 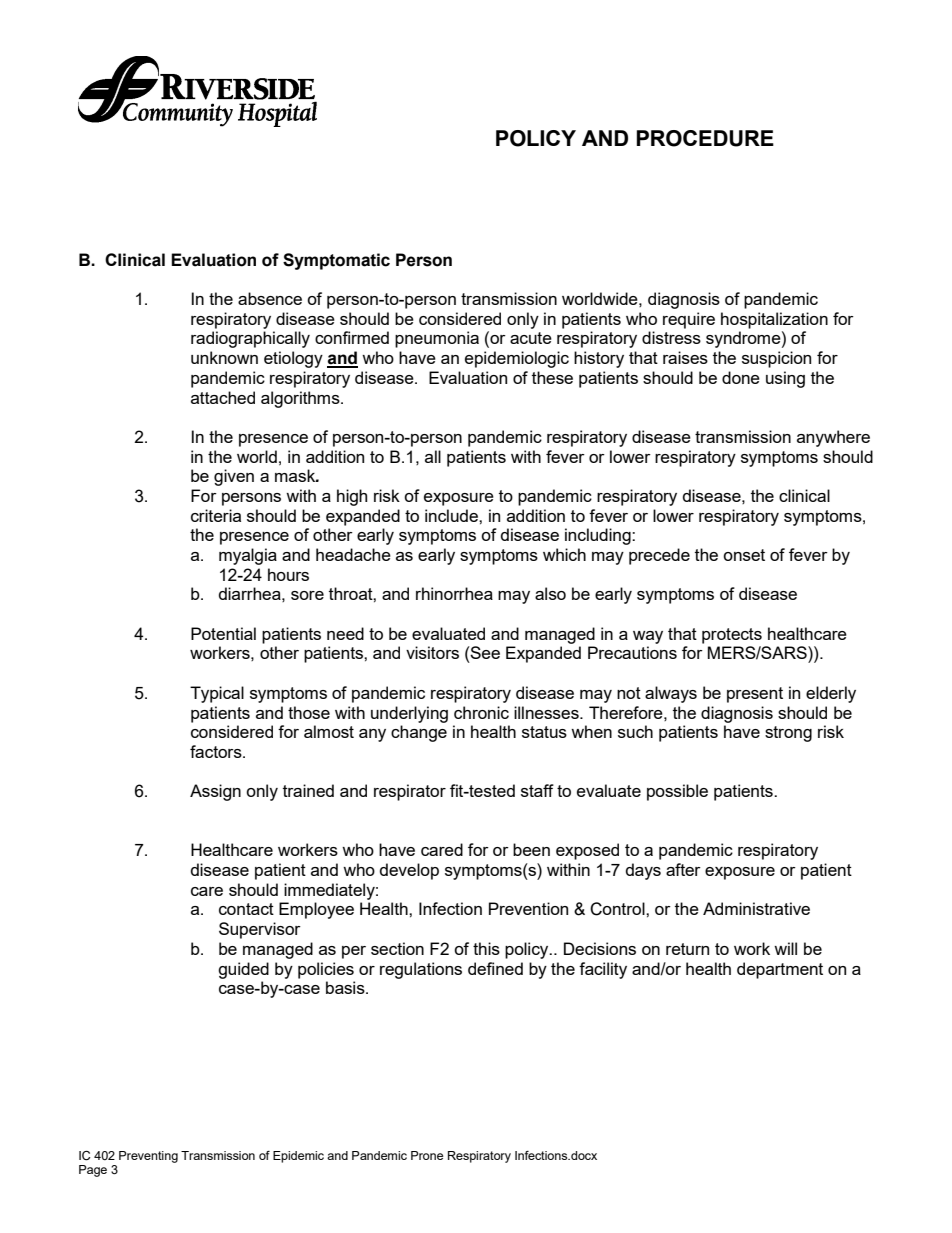 I want to click on develop, so click(x=409, y=871).
